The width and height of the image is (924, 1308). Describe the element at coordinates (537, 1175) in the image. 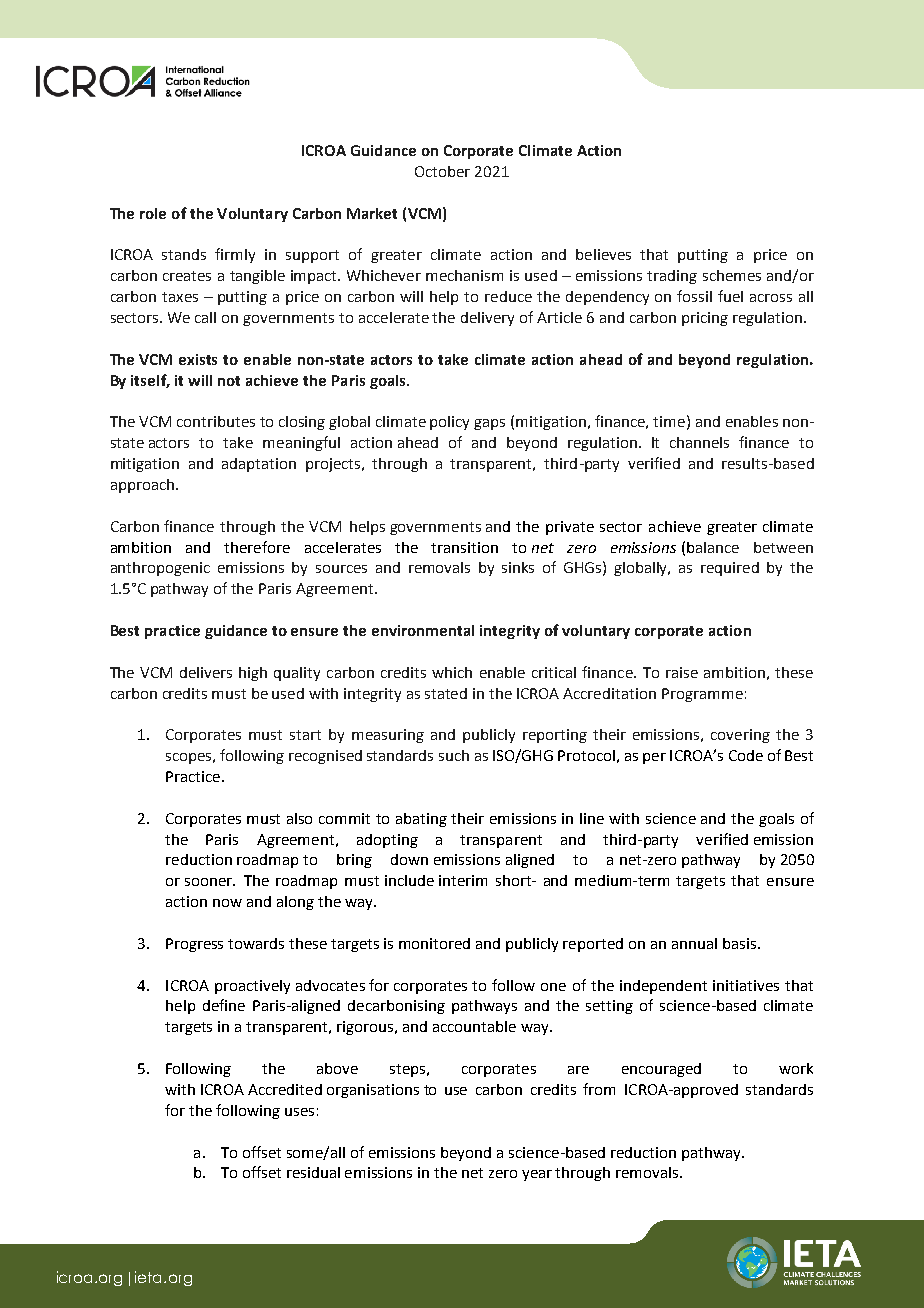

I see `year` at that location.
